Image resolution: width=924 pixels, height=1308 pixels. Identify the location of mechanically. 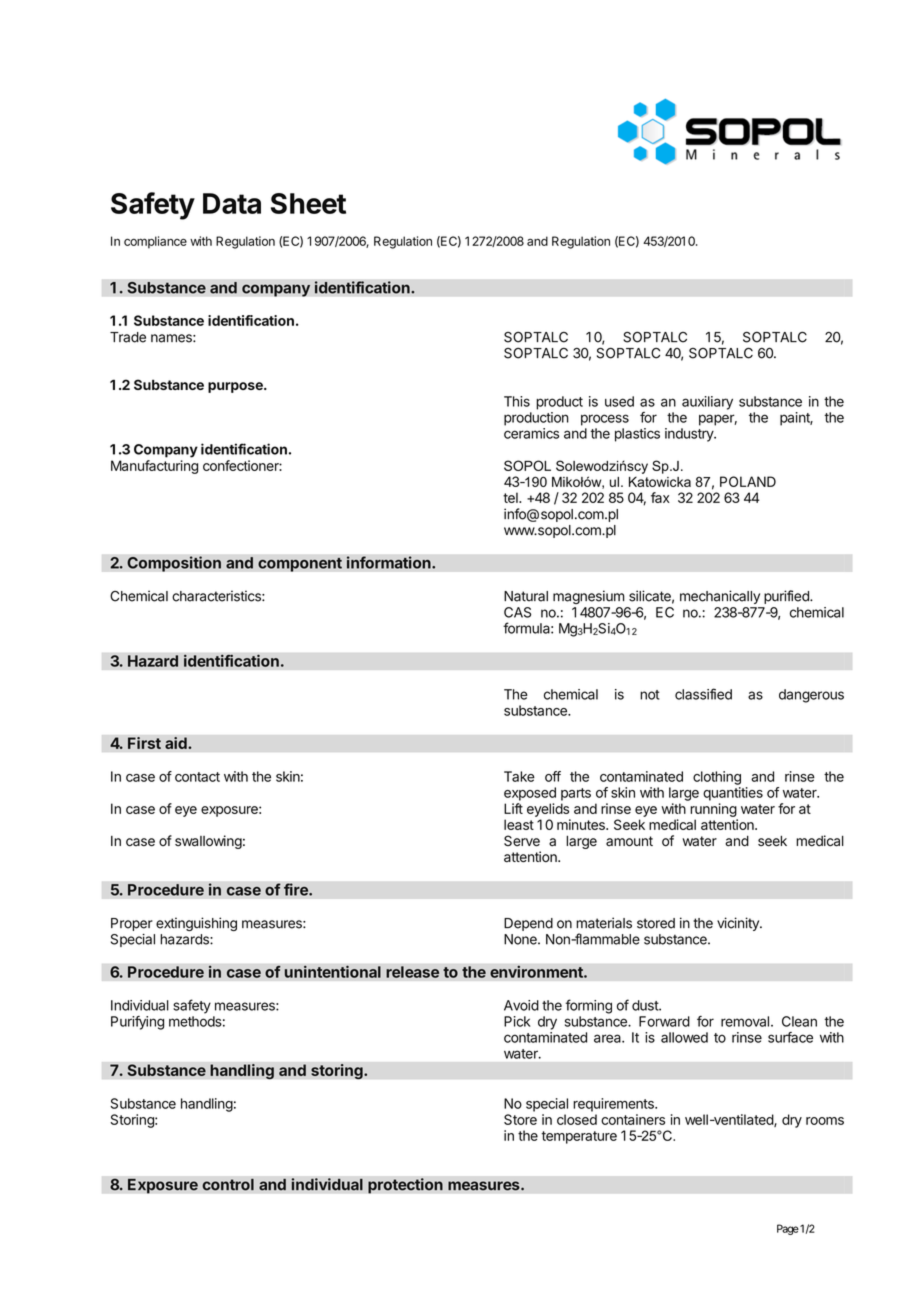
(720, 597).
